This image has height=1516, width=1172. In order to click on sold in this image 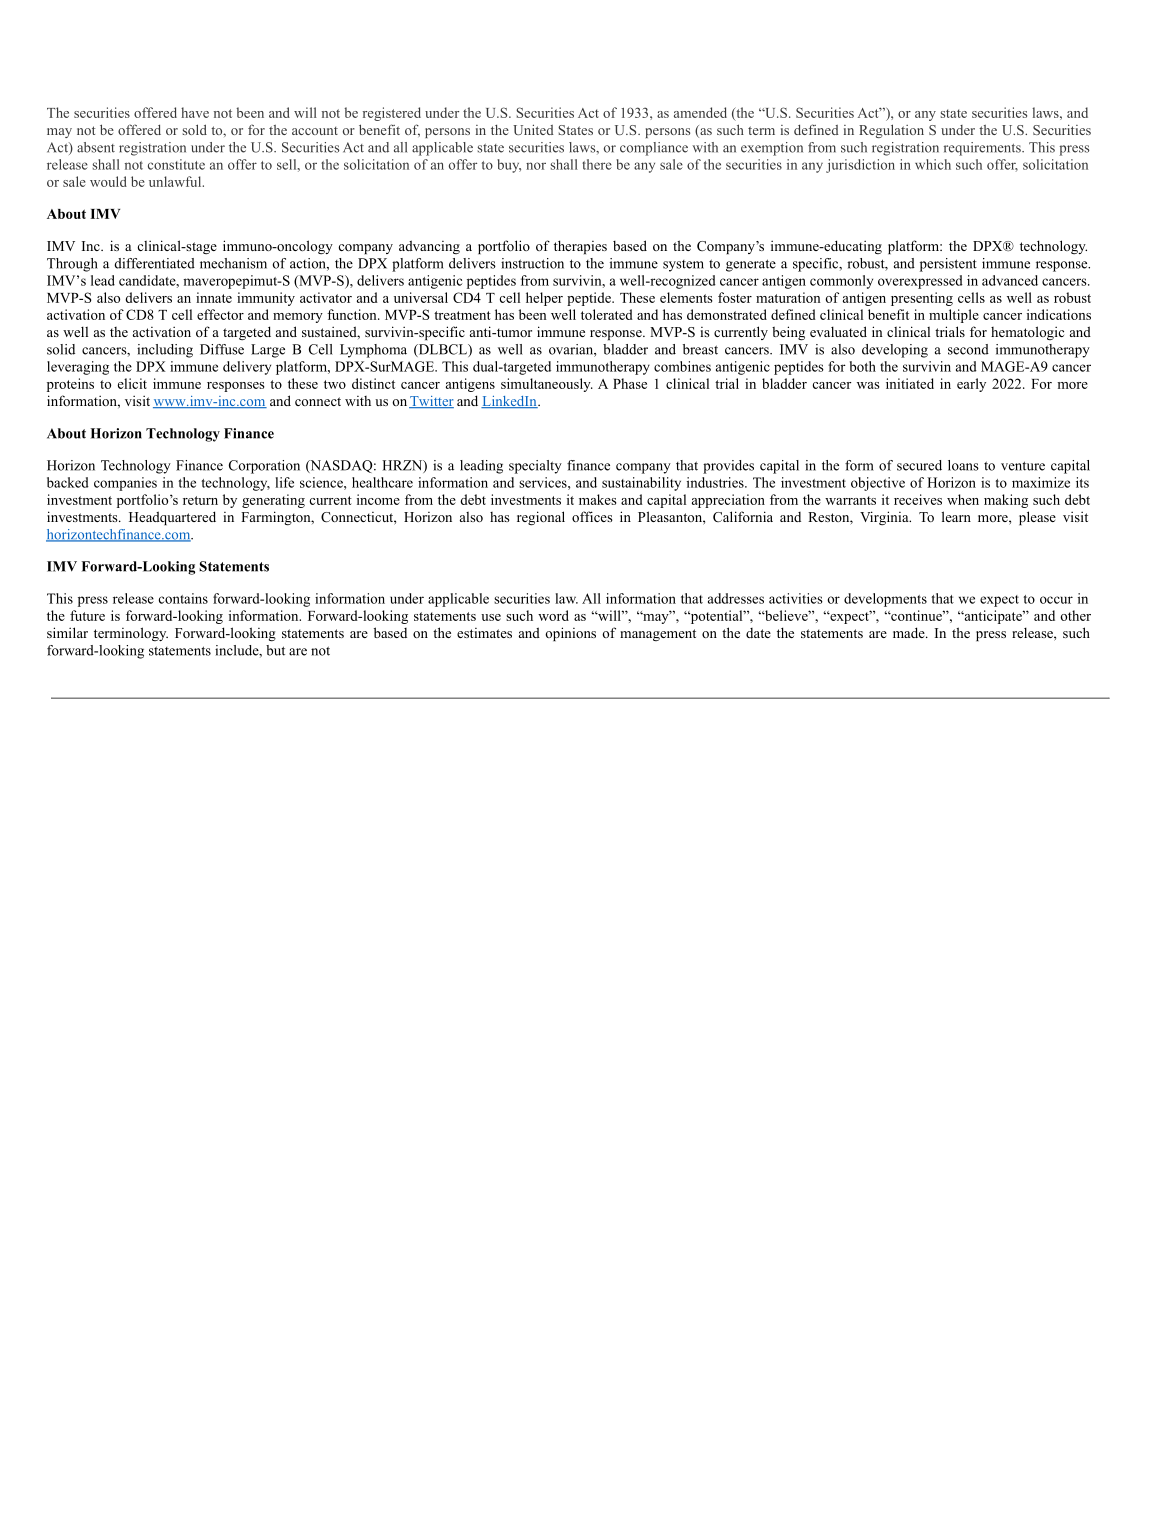, I will do `click(195, 129)`.
